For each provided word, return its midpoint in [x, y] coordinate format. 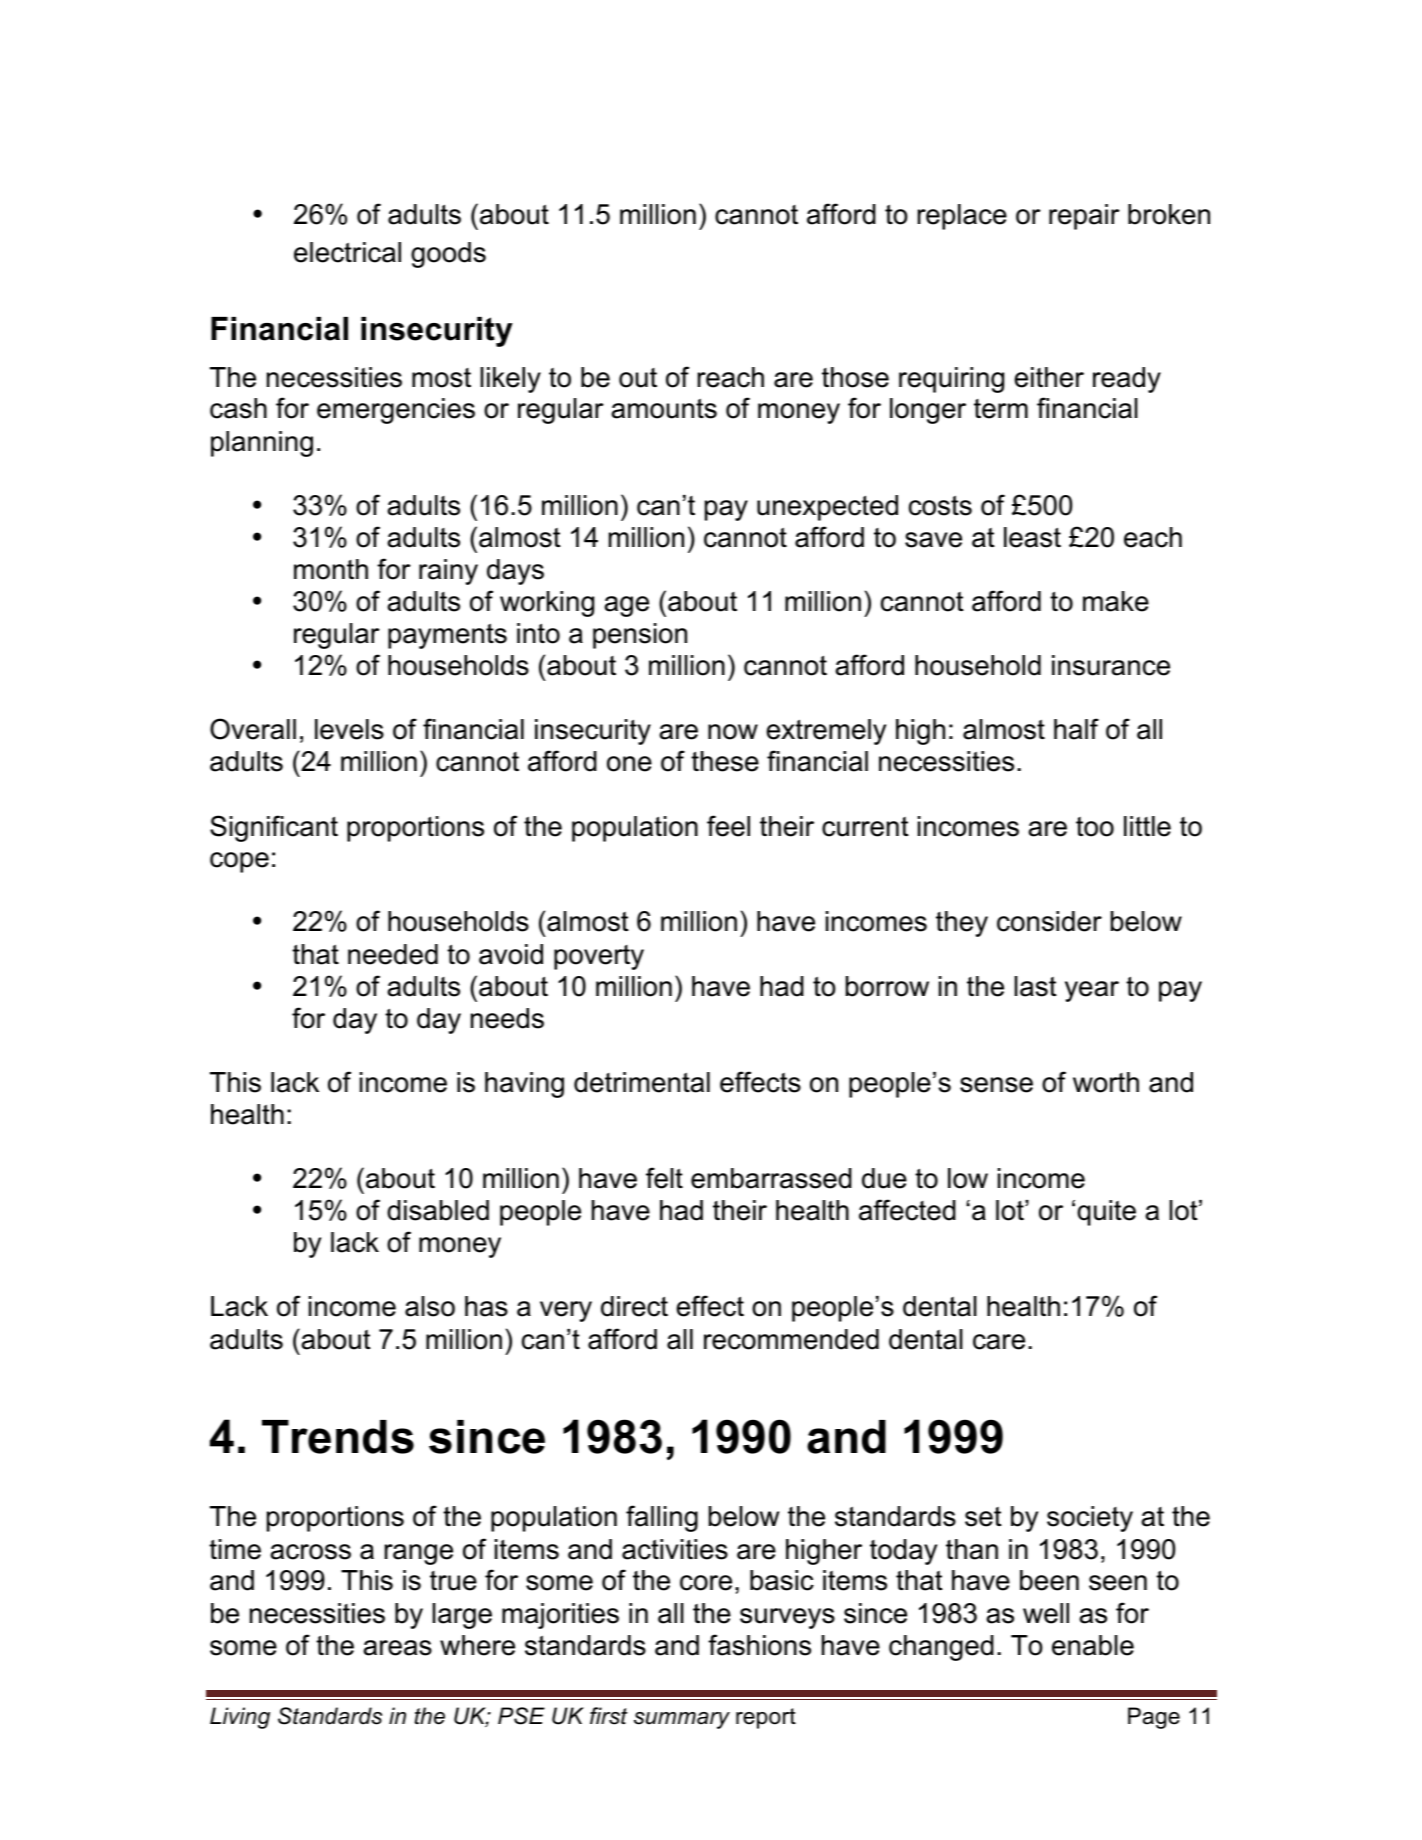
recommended [791, 1339]
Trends [338, 1437]
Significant [274, 828]
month [331, 569]
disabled [438, 1210]
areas [397, 1648]
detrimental [642, 1082]
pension [640, 636]
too [1095, 827]
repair [1084, 217]
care [999, 1342]
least [1032, 537]
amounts [664, 408]
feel [728, 826]
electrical [347, 252]
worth [1106, 1082]
